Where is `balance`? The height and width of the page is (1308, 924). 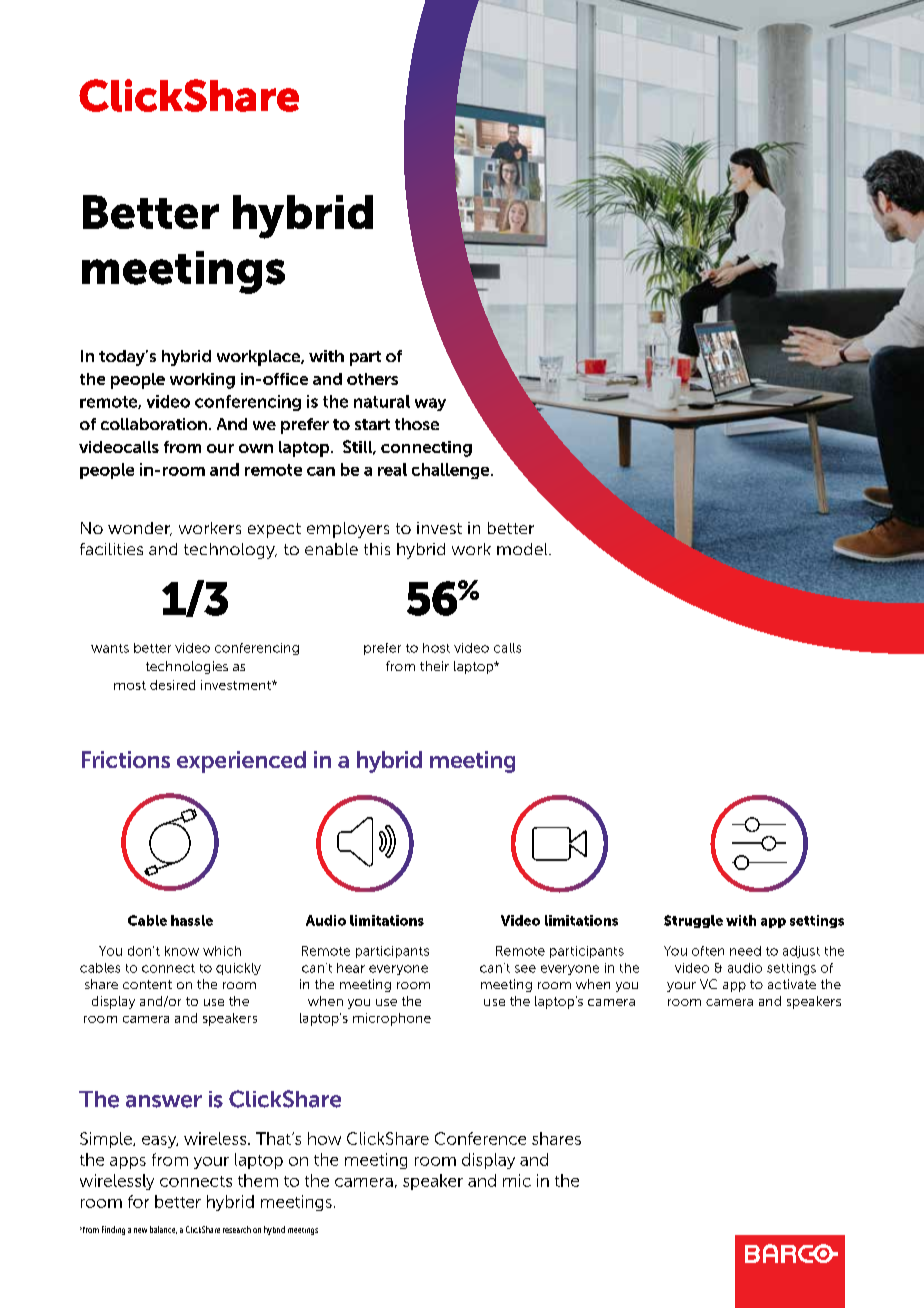 balance is located at coordinates (163, 1230).
